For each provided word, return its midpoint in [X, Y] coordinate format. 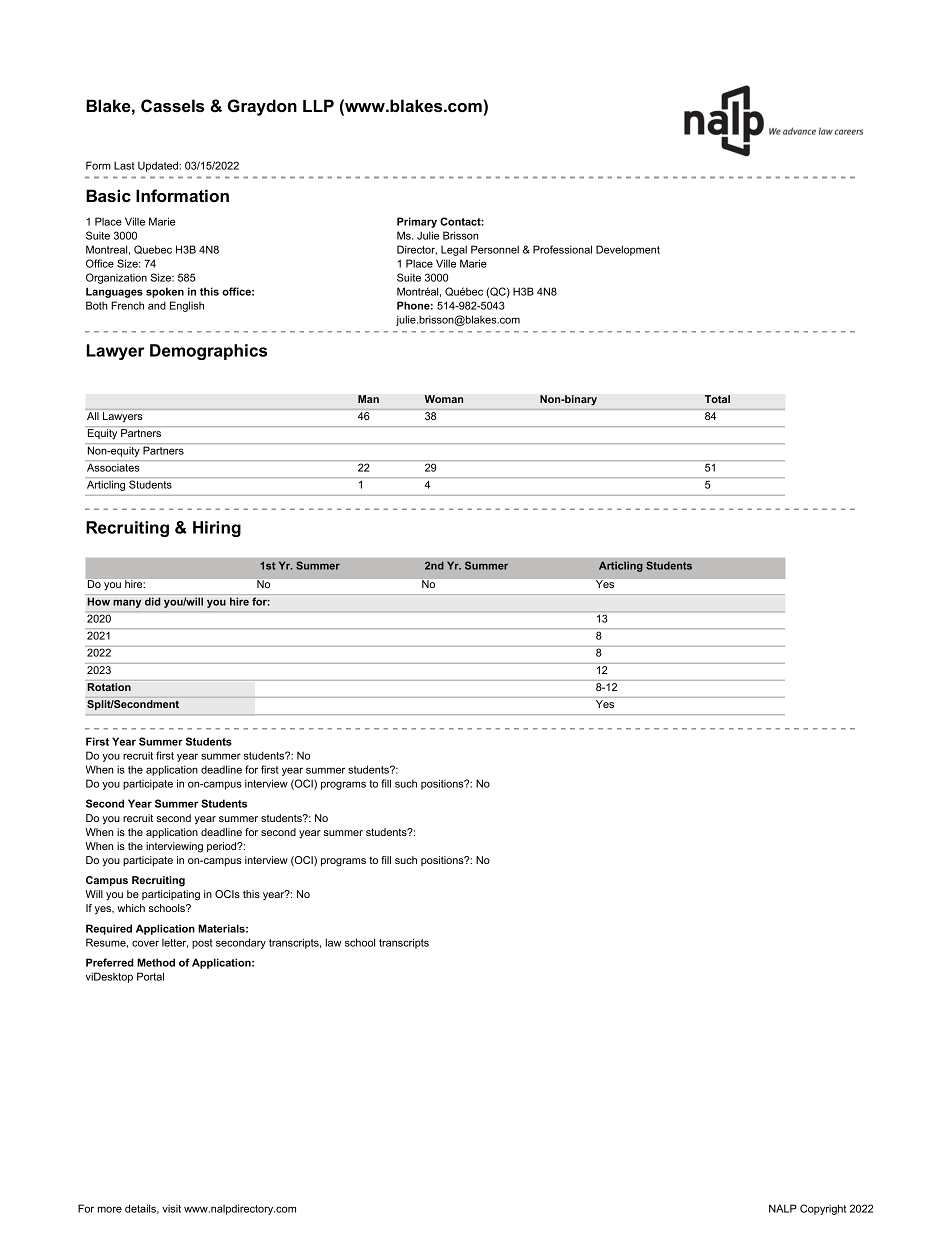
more [110, 1209]
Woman [444, 399]
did [153, 601]
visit [171, 1209]
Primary [417, 222]
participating [171, 895]
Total [717, 399]
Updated [159, 166]
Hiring [217, 529]
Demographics [208, 352]
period [223, 847]
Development [628, 250]
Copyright [823, 1209]
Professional [562, 249]
